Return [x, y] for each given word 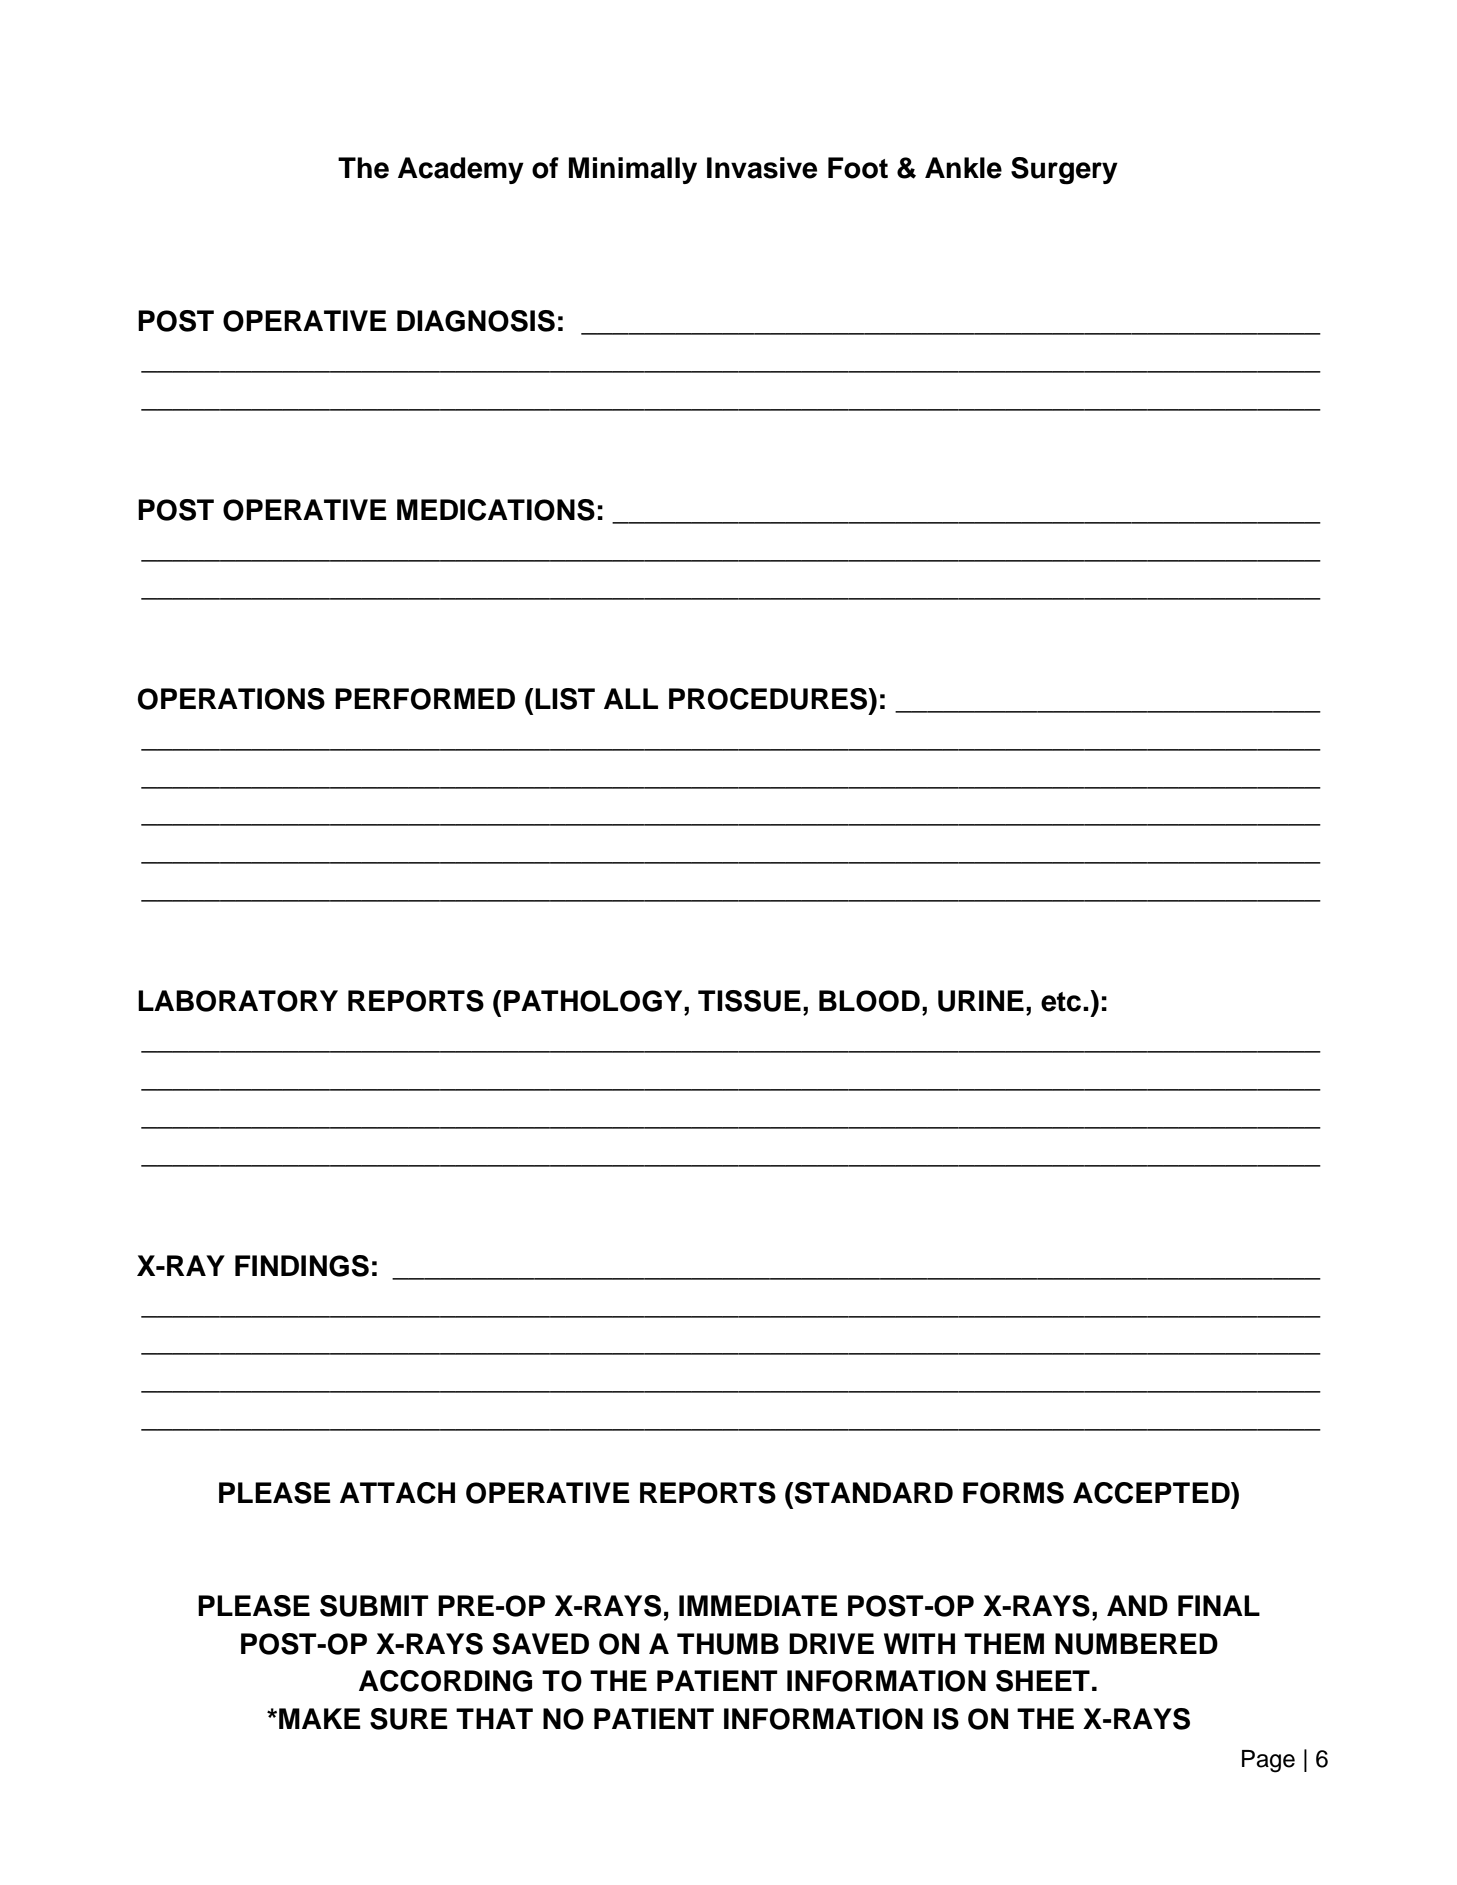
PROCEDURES [769, 699]
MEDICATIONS [496, 510]
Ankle [963, 168]
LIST [565, 699]
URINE [981, 1001]
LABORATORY [238, 1001]
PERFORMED [425, 699]
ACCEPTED [1152, 1493]
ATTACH [397, 1493]
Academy [461, 170]
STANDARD [873, 1493]
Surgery [1064, 171]
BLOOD [869, 1001]
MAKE [320, 1718]
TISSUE [749, 1001]
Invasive [762, 168]
